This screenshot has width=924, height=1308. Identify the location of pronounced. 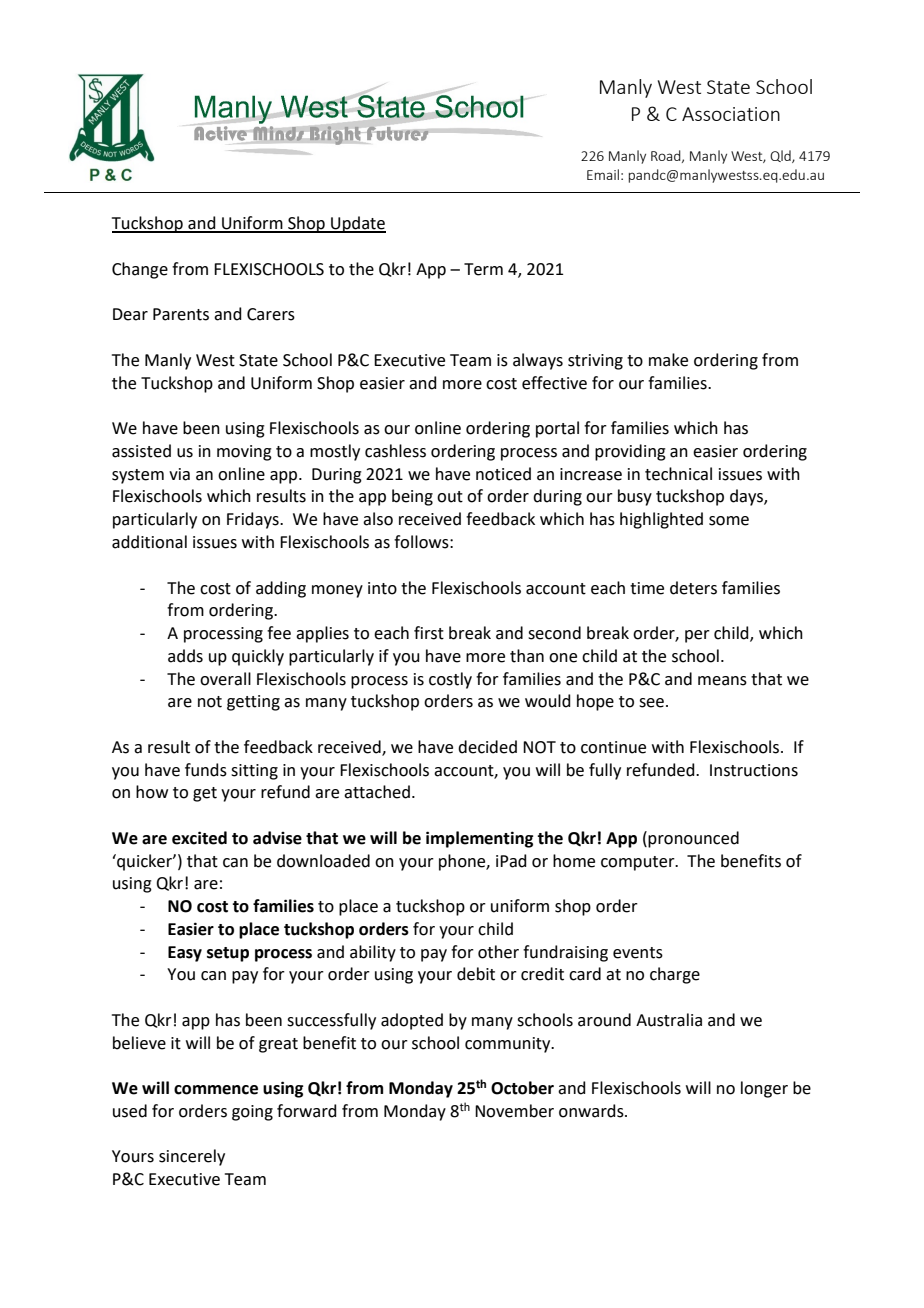
(693, 839).
